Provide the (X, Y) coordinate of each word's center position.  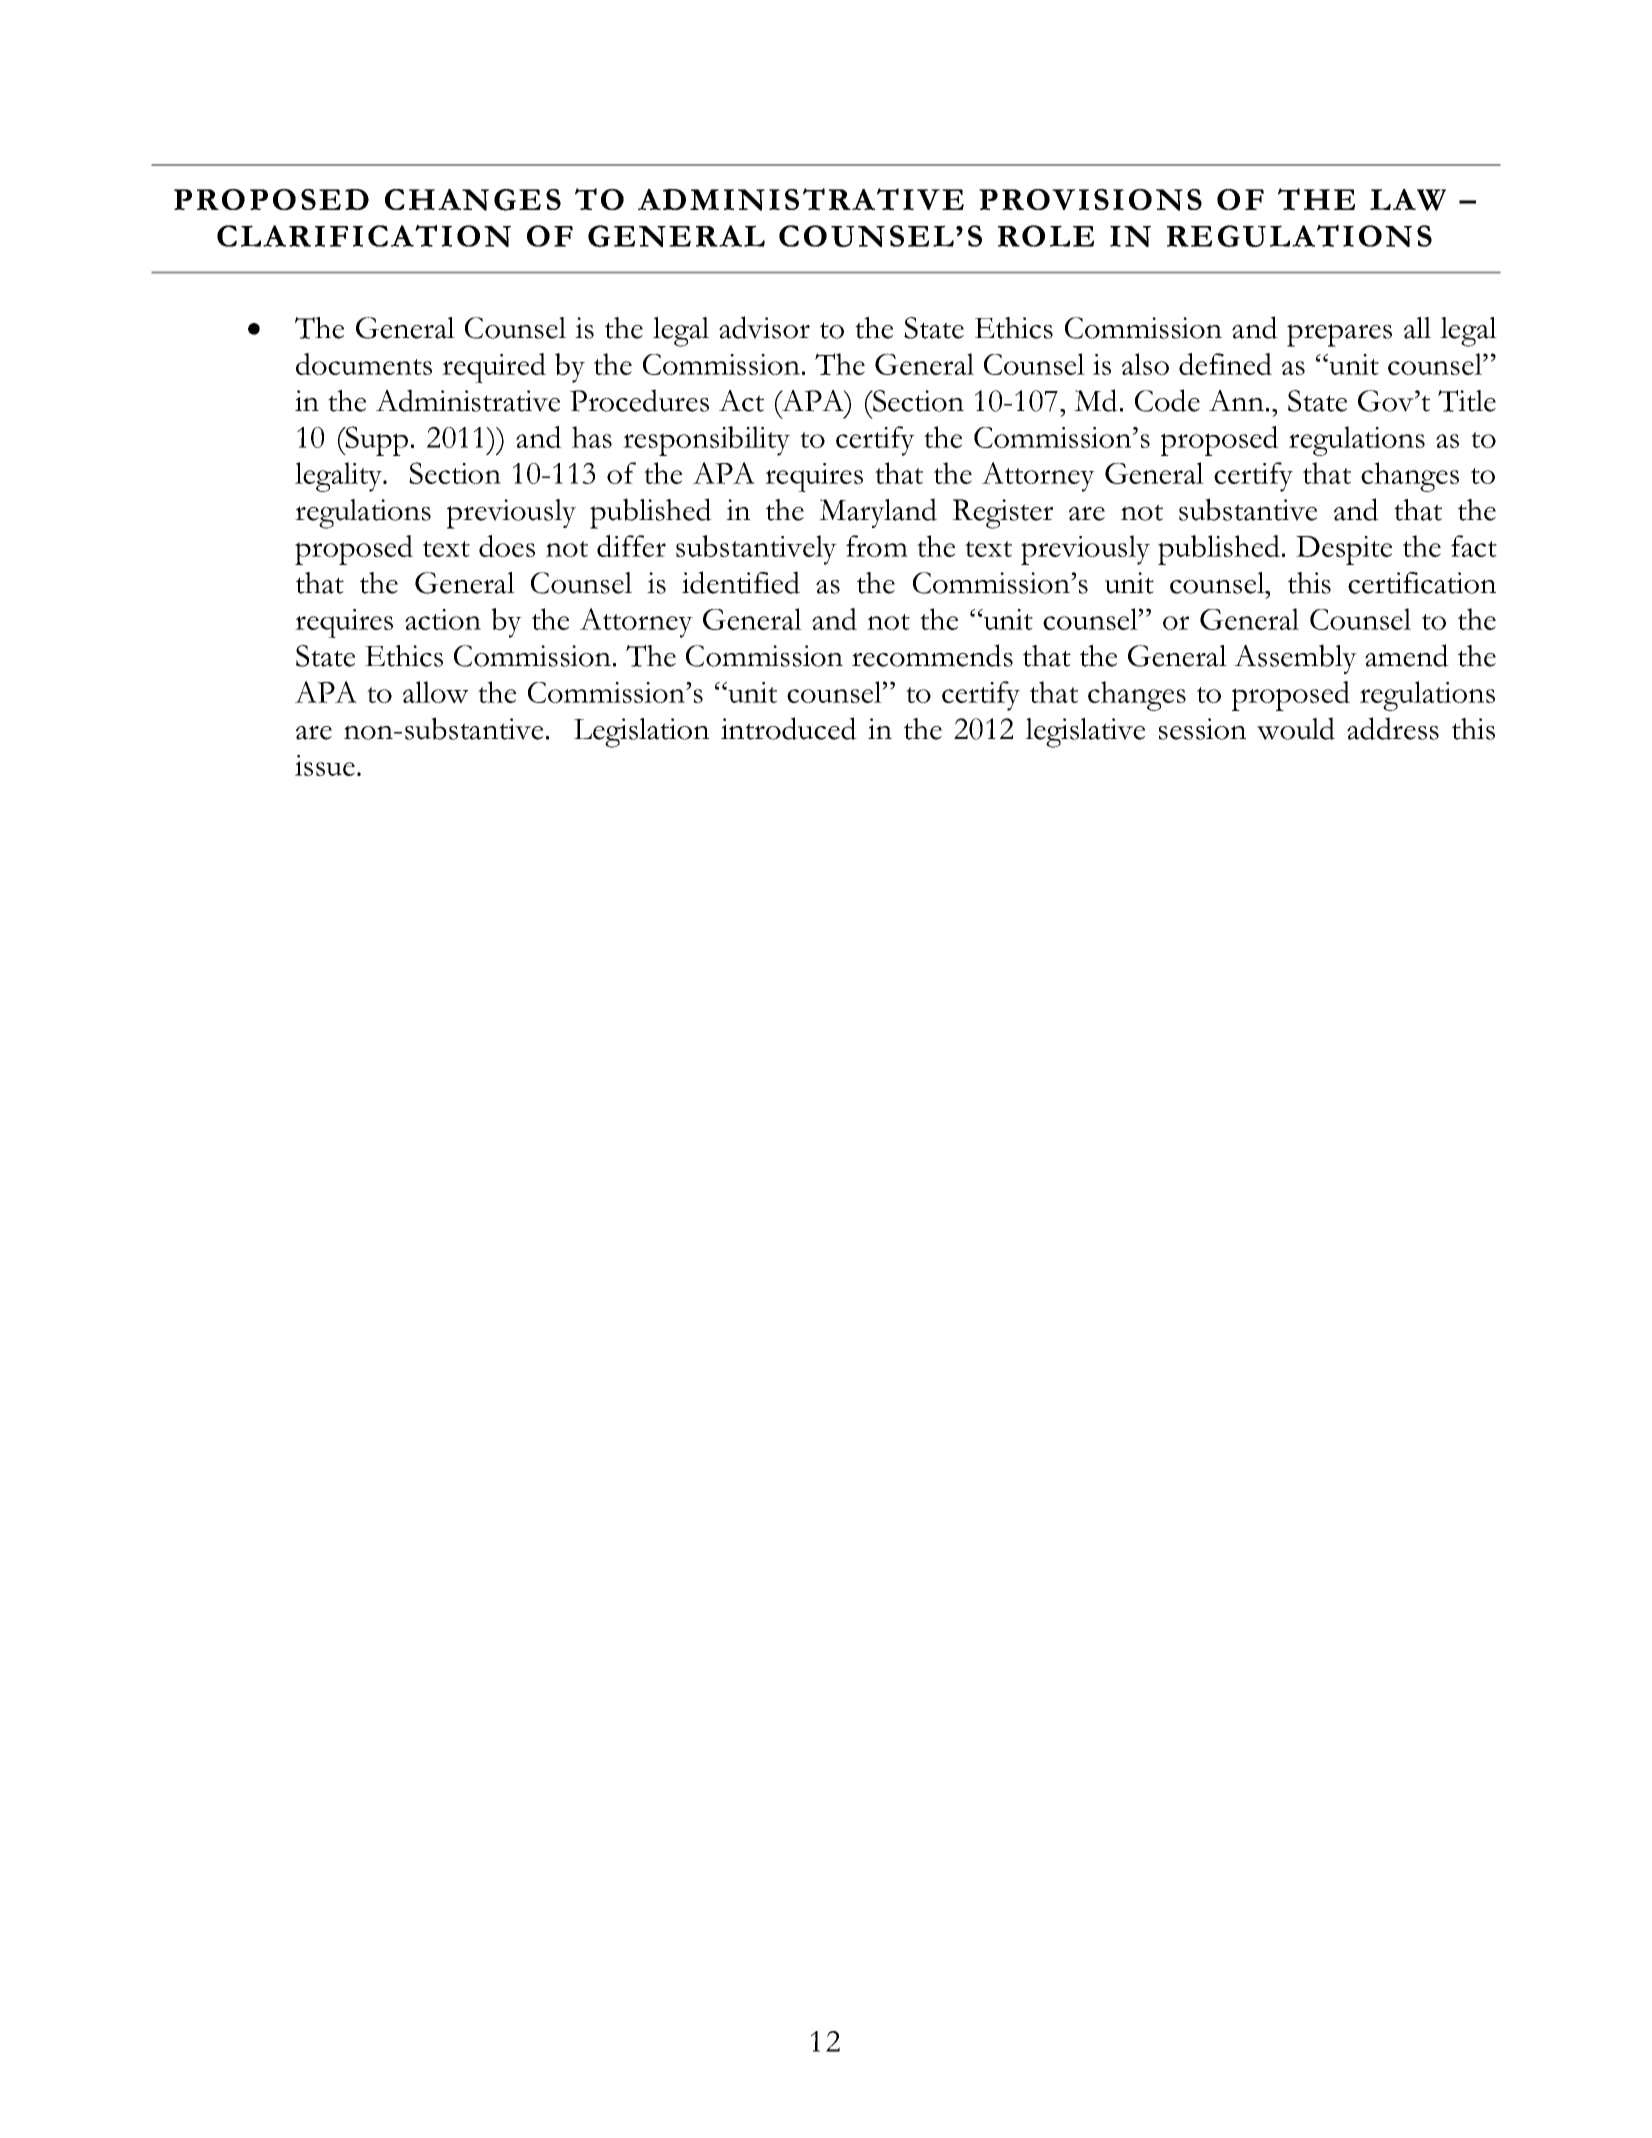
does (507, 546)
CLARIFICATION (364, 236)
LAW (1408, 200)
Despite (1344, 550)
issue (325, 765)
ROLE (1046, 236)
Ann (1236, 400)
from (877, 546)
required (494, 368)
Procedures (639, 400)
